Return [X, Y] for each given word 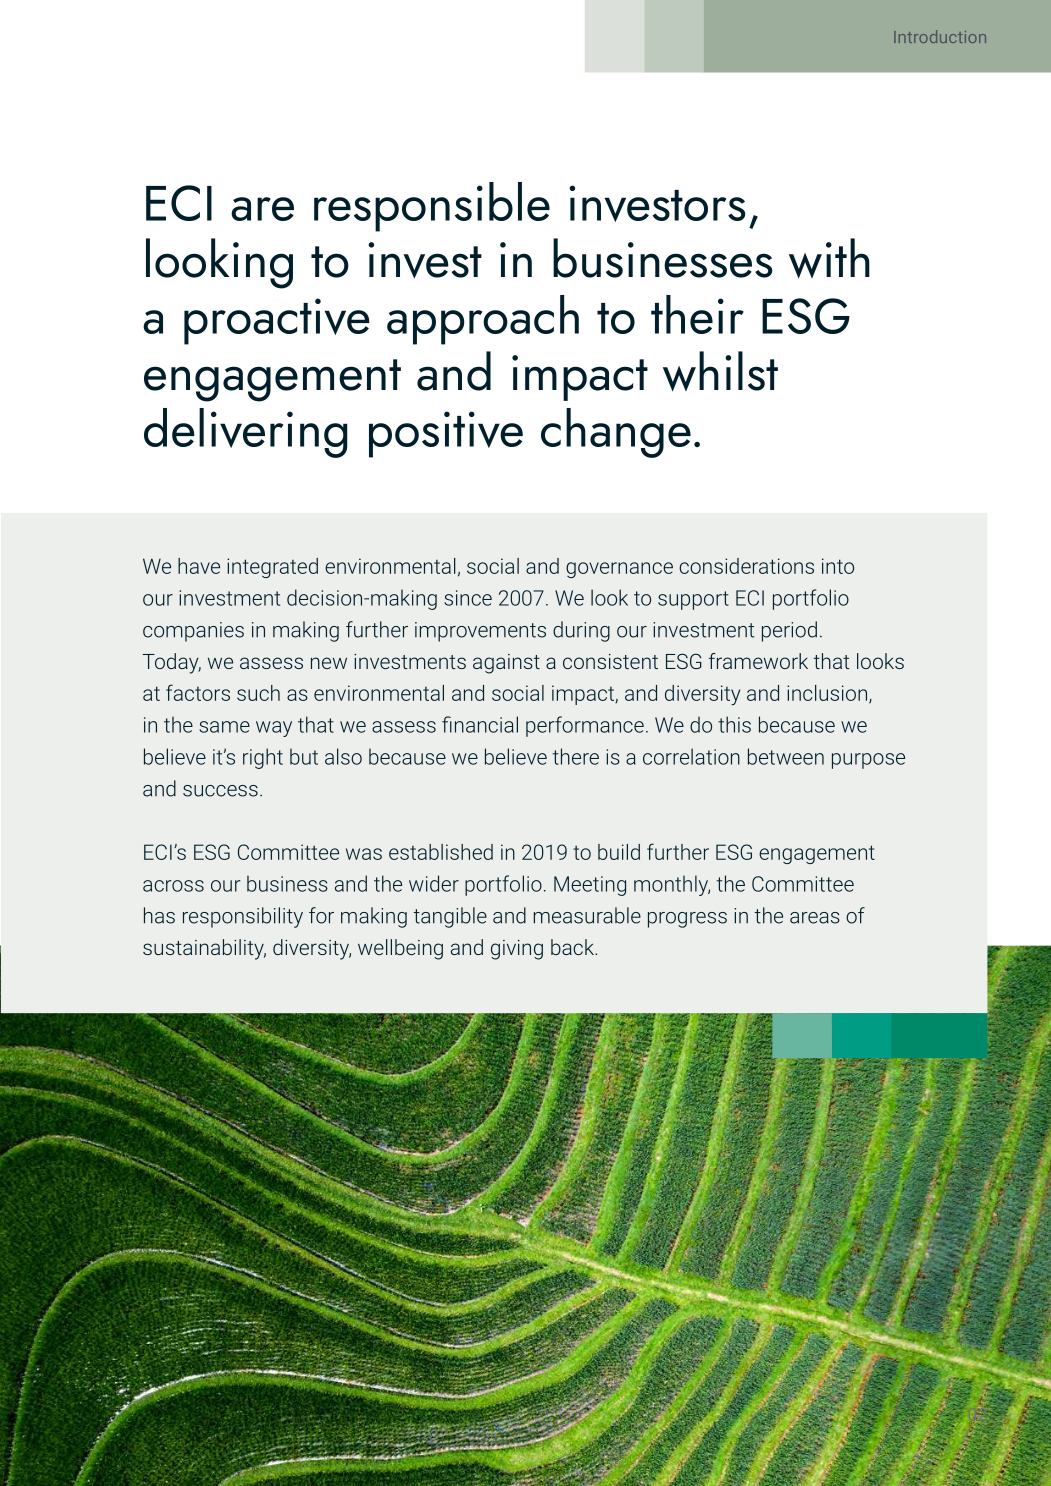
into [838, 566]
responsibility [243, 917]
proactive [277, 321]
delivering [246, 433]
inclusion [827, 693]
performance [585, 726]
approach [483, 320]
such [258, 693]
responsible [432, 207]
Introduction [940, 36]
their [697, 314]
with [829, 258]
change [616, 433]
